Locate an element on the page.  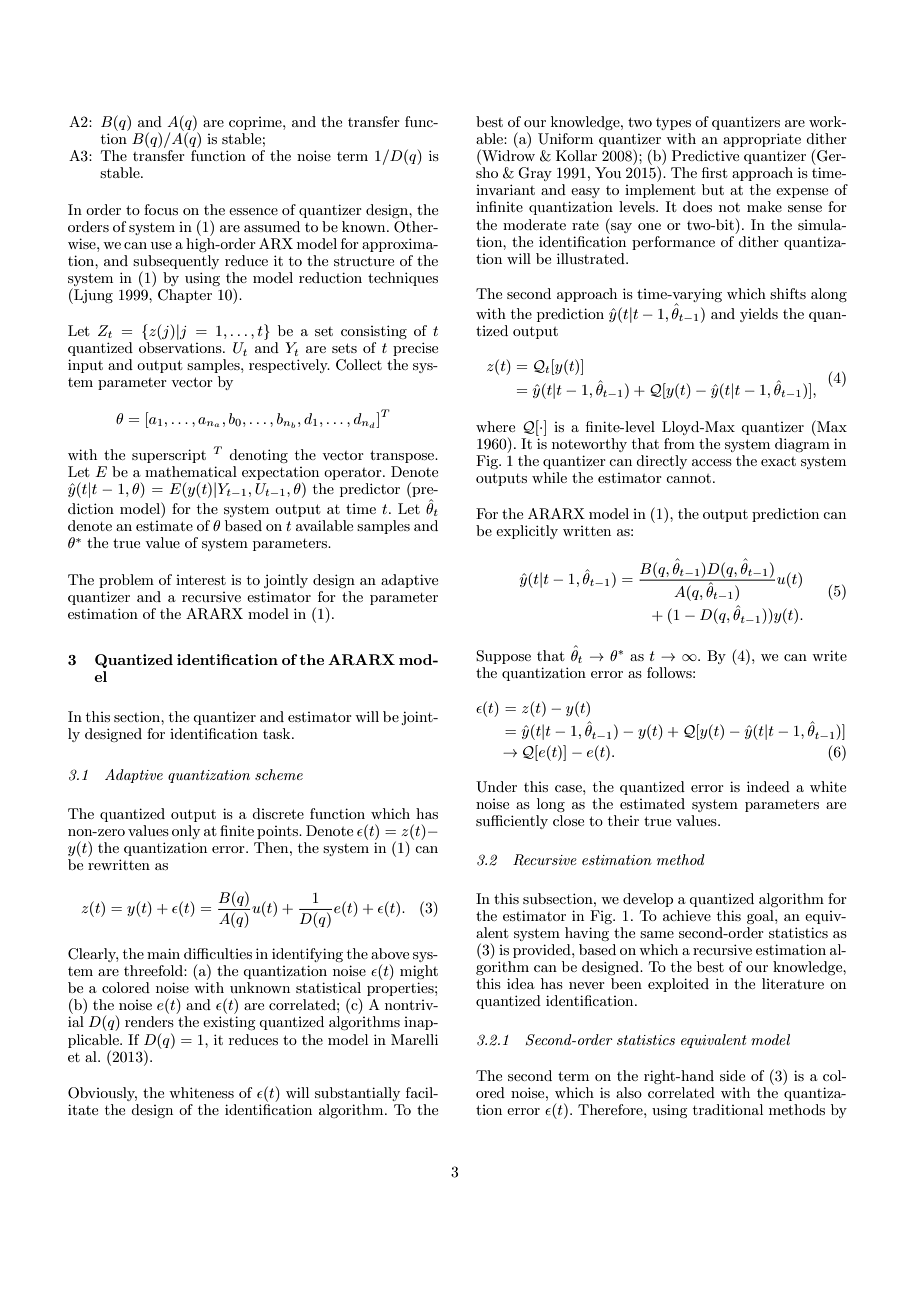
Gray is located at coordinates (535, 174).
